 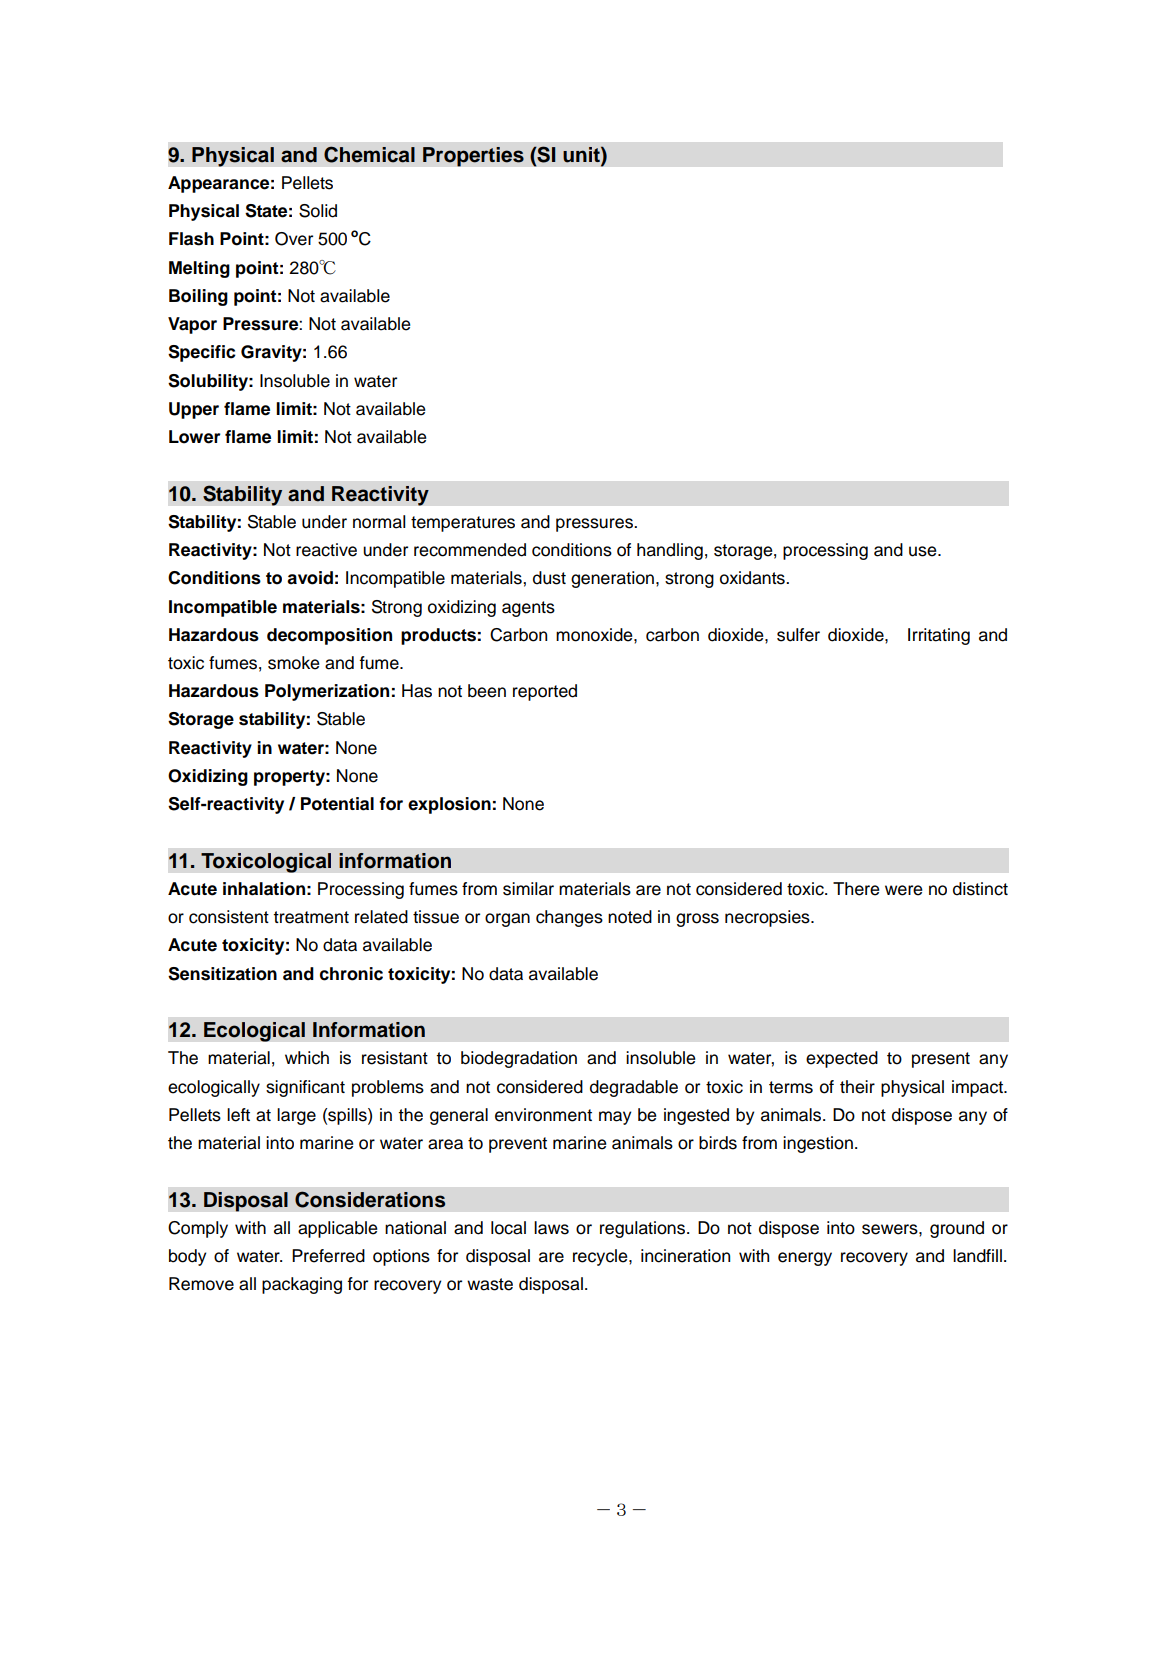 I want to click on reactive, so click(x=326, y=550).
